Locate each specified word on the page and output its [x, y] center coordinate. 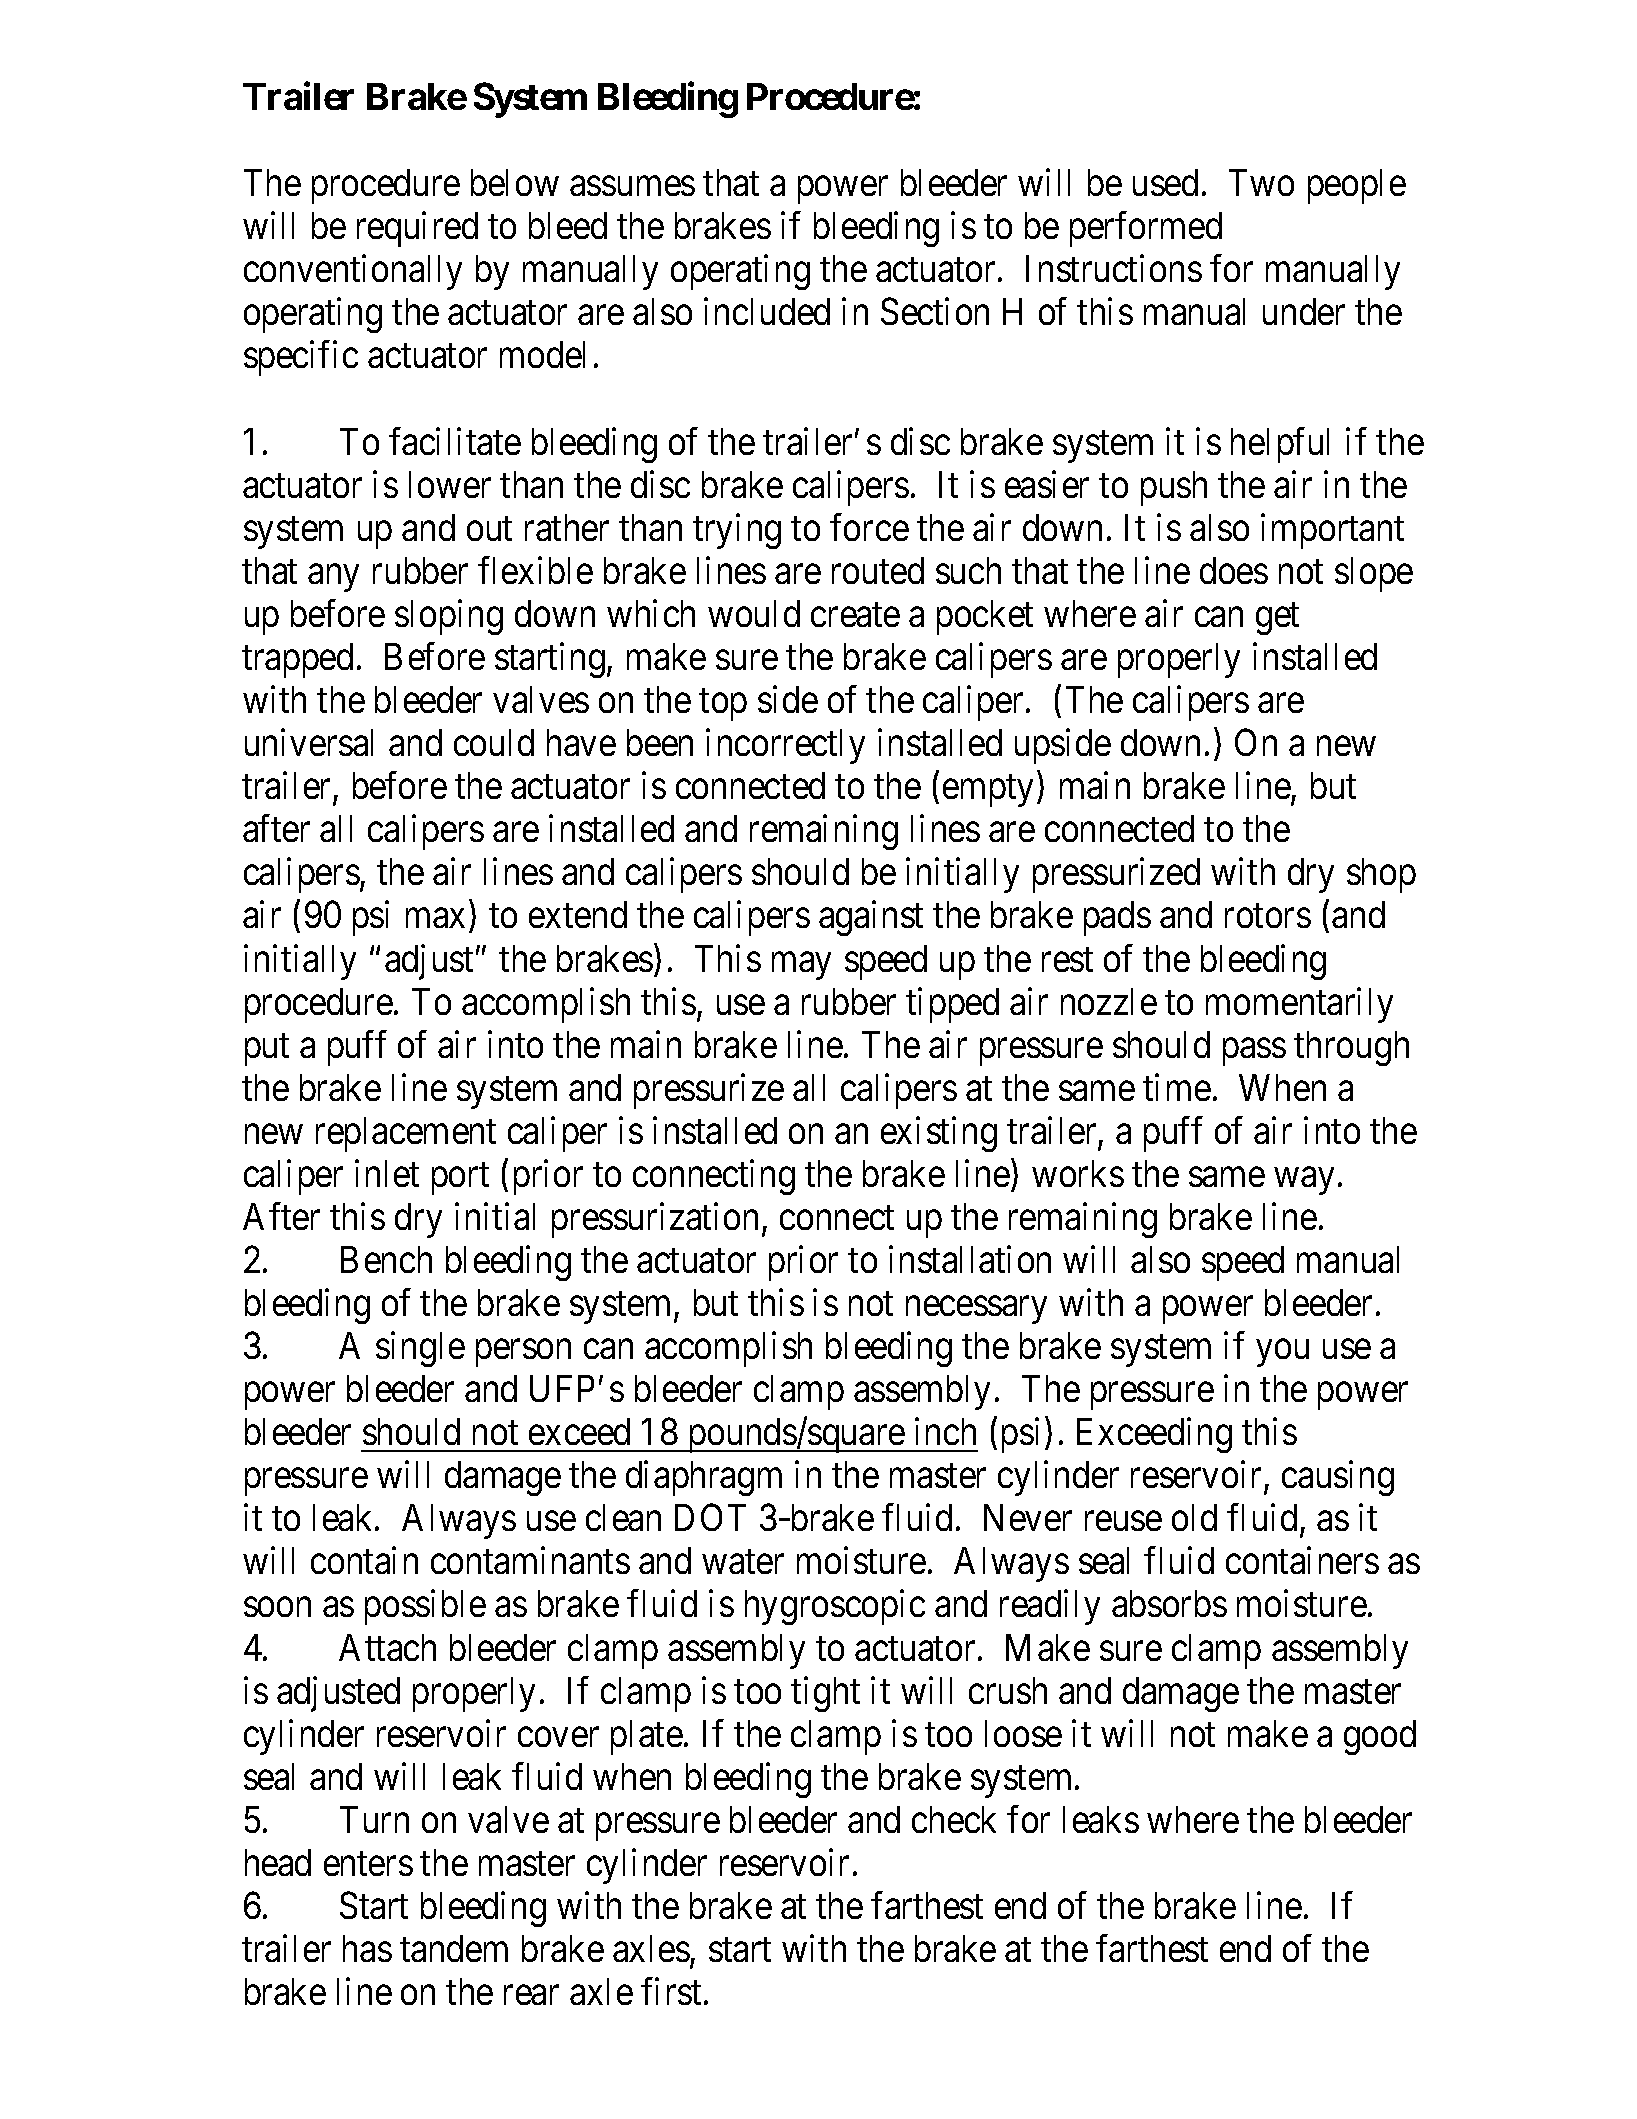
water [743, 1562]
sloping [449, 617]
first [671, 1991]
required [417, 229]
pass [1254, 1052]
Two [1261, 182]
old [1194, 1517]
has [367, 1948]
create [855, 615]
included [767, 311]
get [1277, 619]
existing [939, 1134]
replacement [406, 1134]
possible [425, 1607]
